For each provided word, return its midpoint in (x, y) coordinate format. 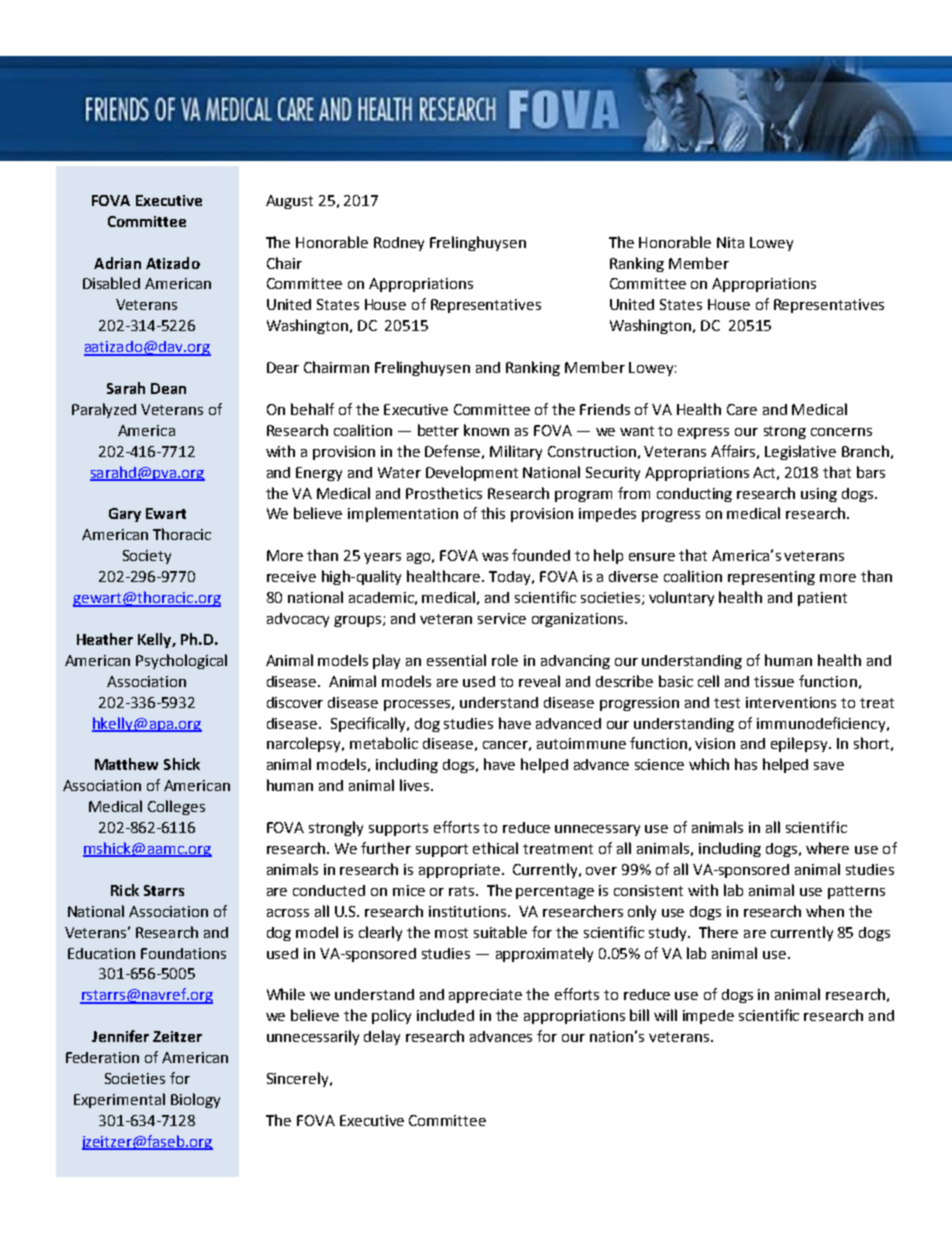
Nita (730, 242)
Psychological (181, 661)
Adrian (117, 263)
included (445, 1015)
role (505, 660)
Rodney (399, 244)
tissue (774, 681)
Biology (195, 1100)
